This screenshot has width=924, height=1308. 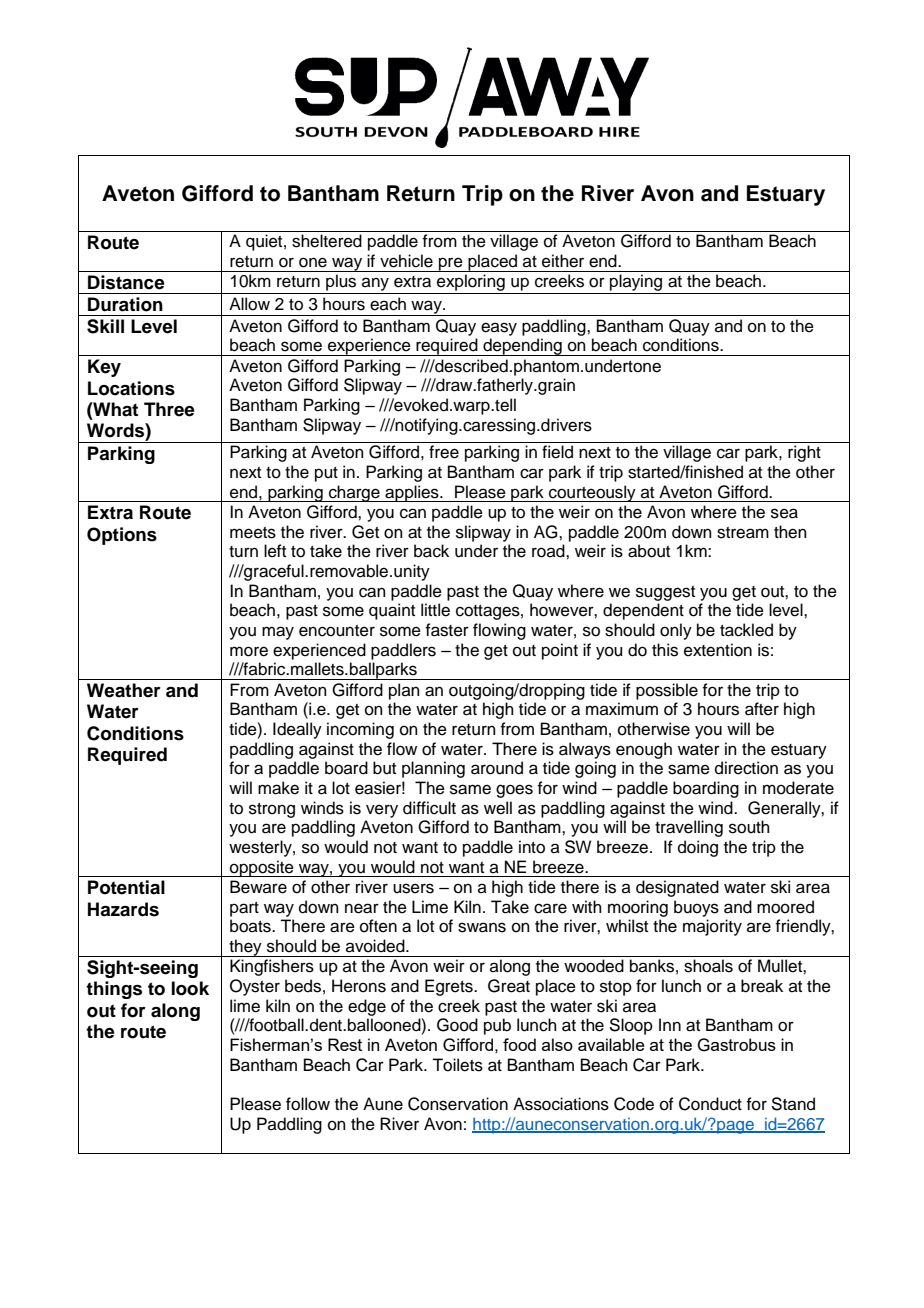 I want to click on playing, so click(x=636, y=284).
